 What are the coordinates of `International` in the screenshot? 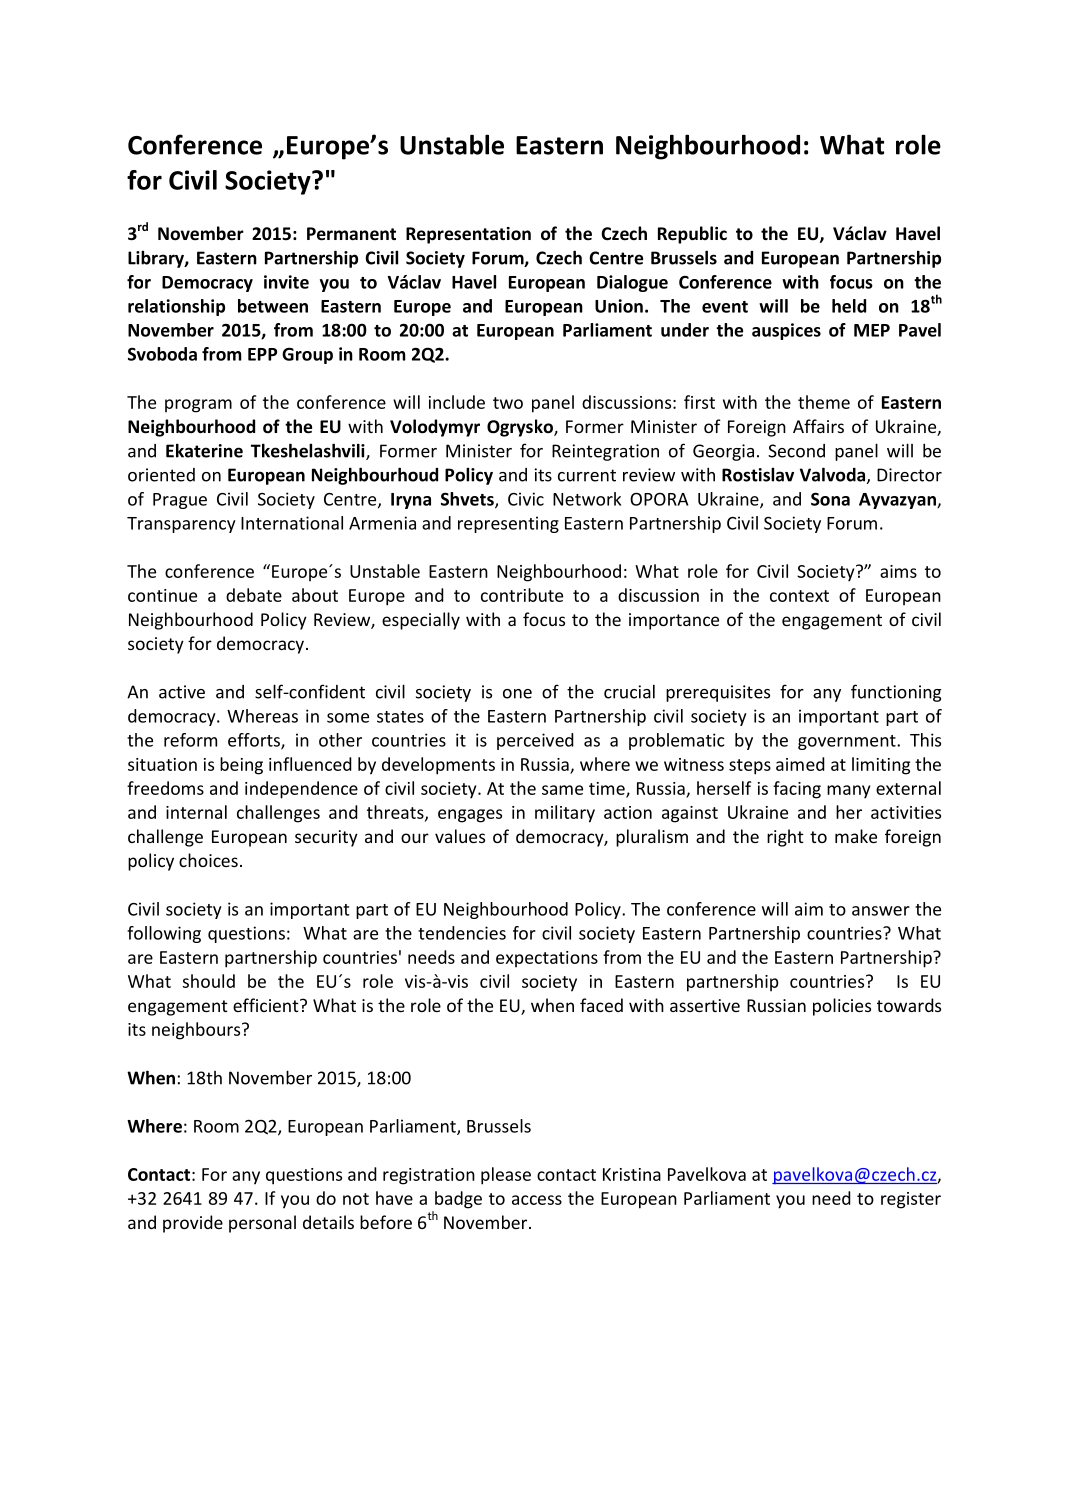 It's located at (292, 523).
